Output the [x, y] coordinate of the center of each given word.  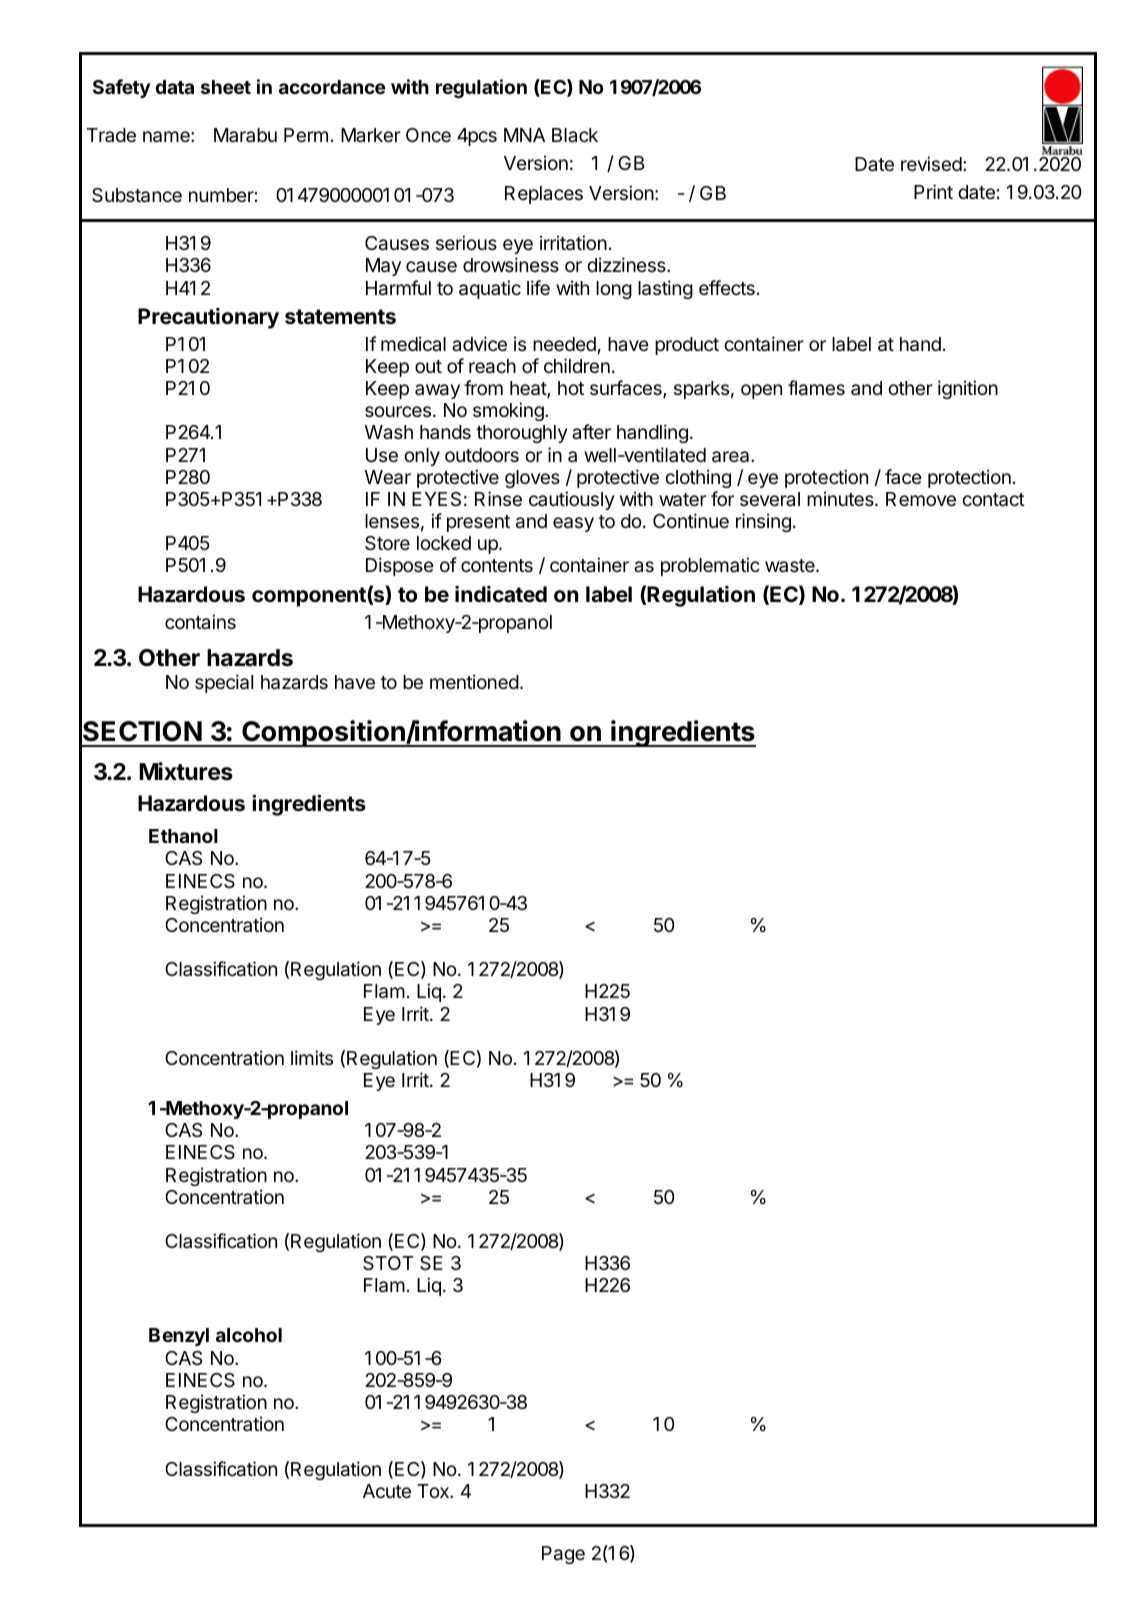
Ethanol [183, 836]
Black [575, 135]
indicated [501, 593]
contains [200, 621]
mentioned [474, 681]
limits [312, 1057]
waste [791, 565]
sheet [226, 87]
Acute [387, 1491]
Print [933, 191]
